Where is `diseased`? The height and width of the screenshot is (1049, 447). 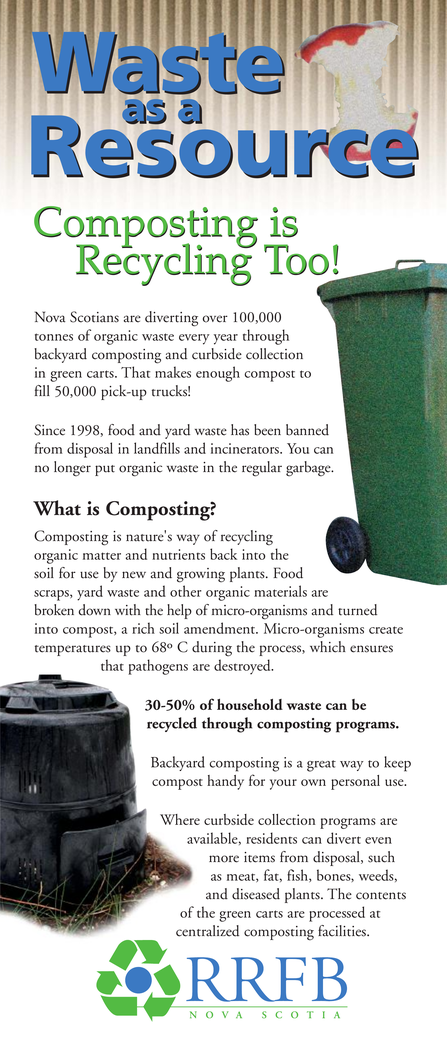 diseased is located at coordinates (256, 894).
